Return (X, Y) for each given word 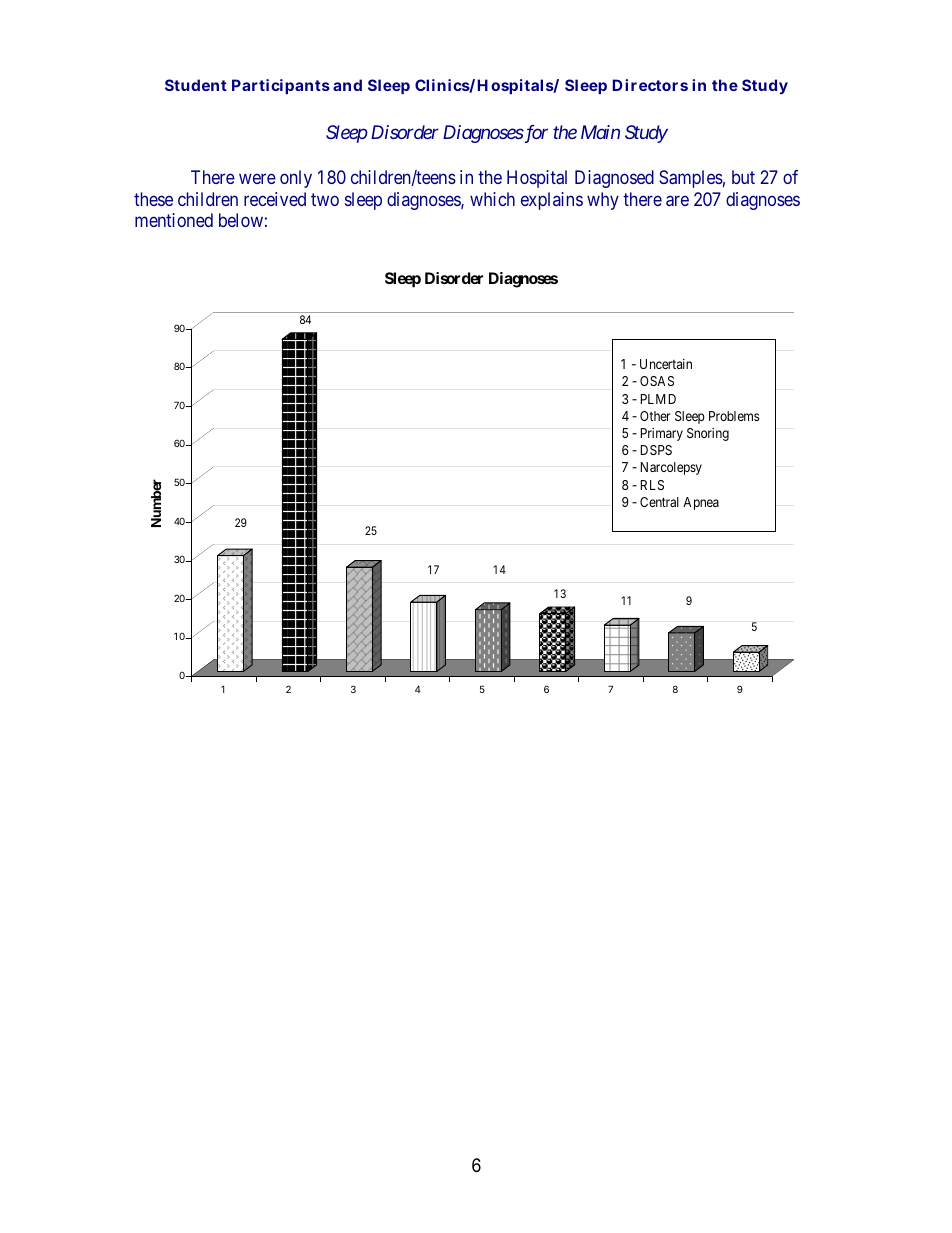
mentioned (174, 220)
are (677, 200)
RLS (652, 485)
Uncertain (666, 364)
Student (196, 85)
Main (600, 132)
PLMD (658, 399)
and (347, 85)
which (492, 199)
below (241, 220)
